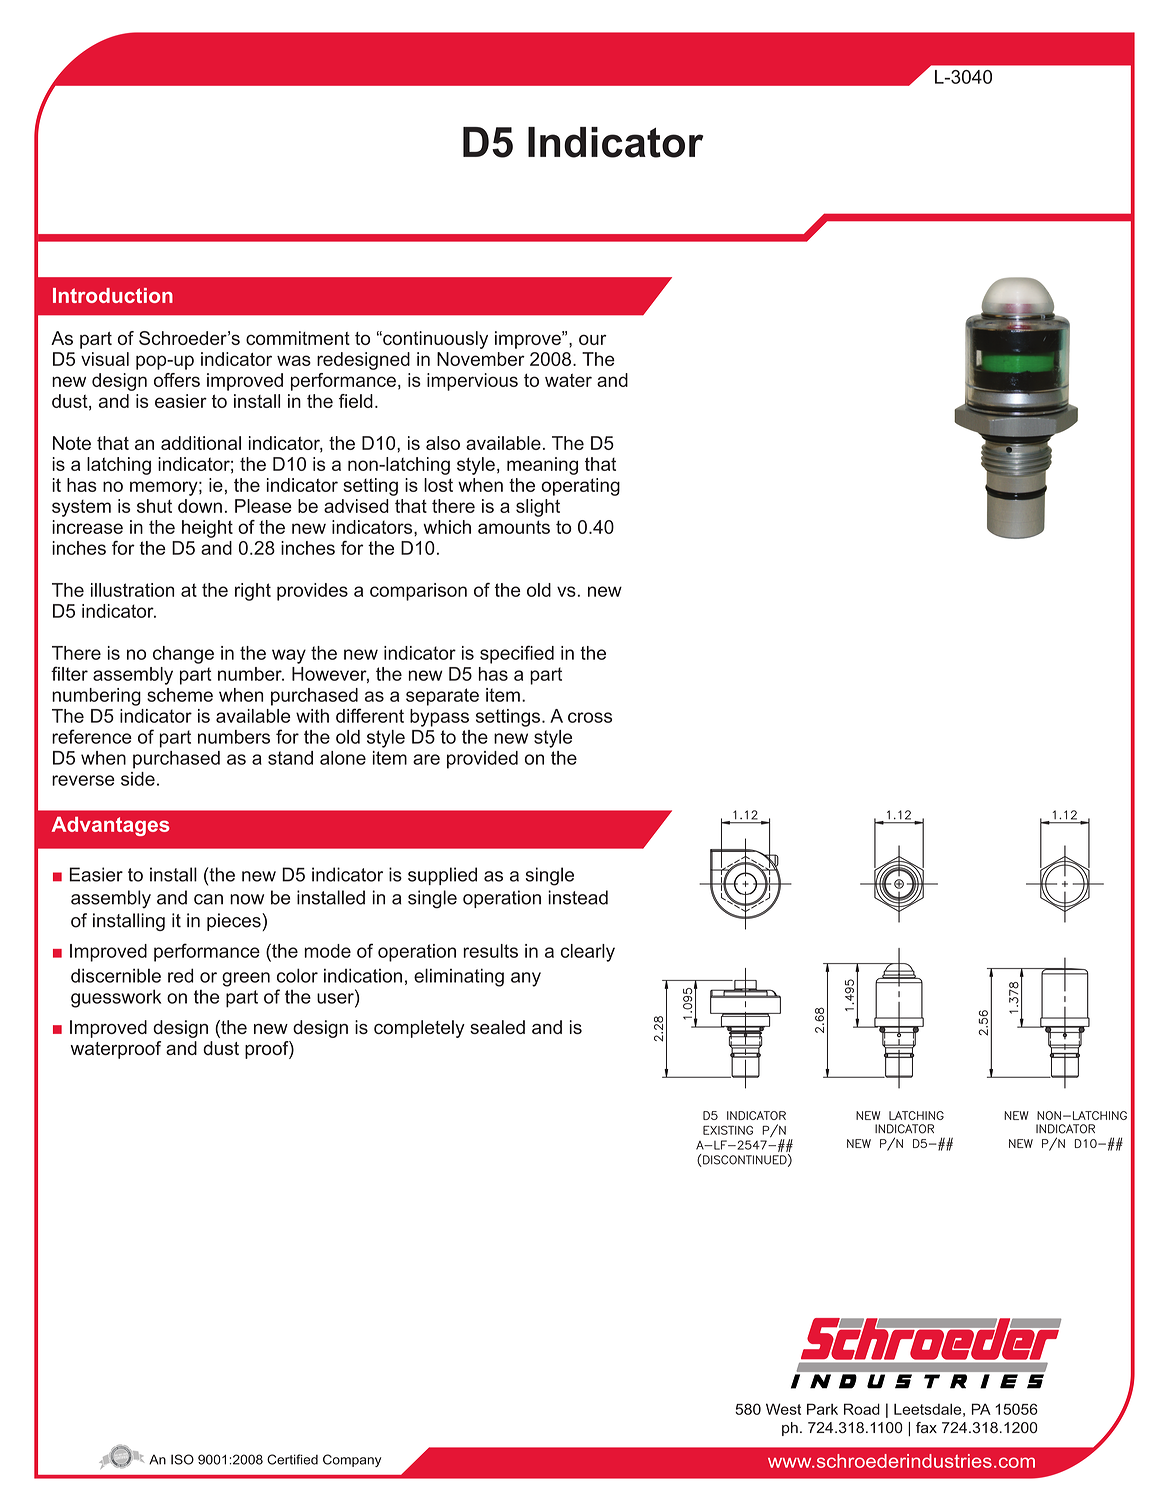 The height and width of the document is (1511, 1167). What do you see at coordinates (177, 380) in the document?
I see `offers` at bounding box center [177, 380].
